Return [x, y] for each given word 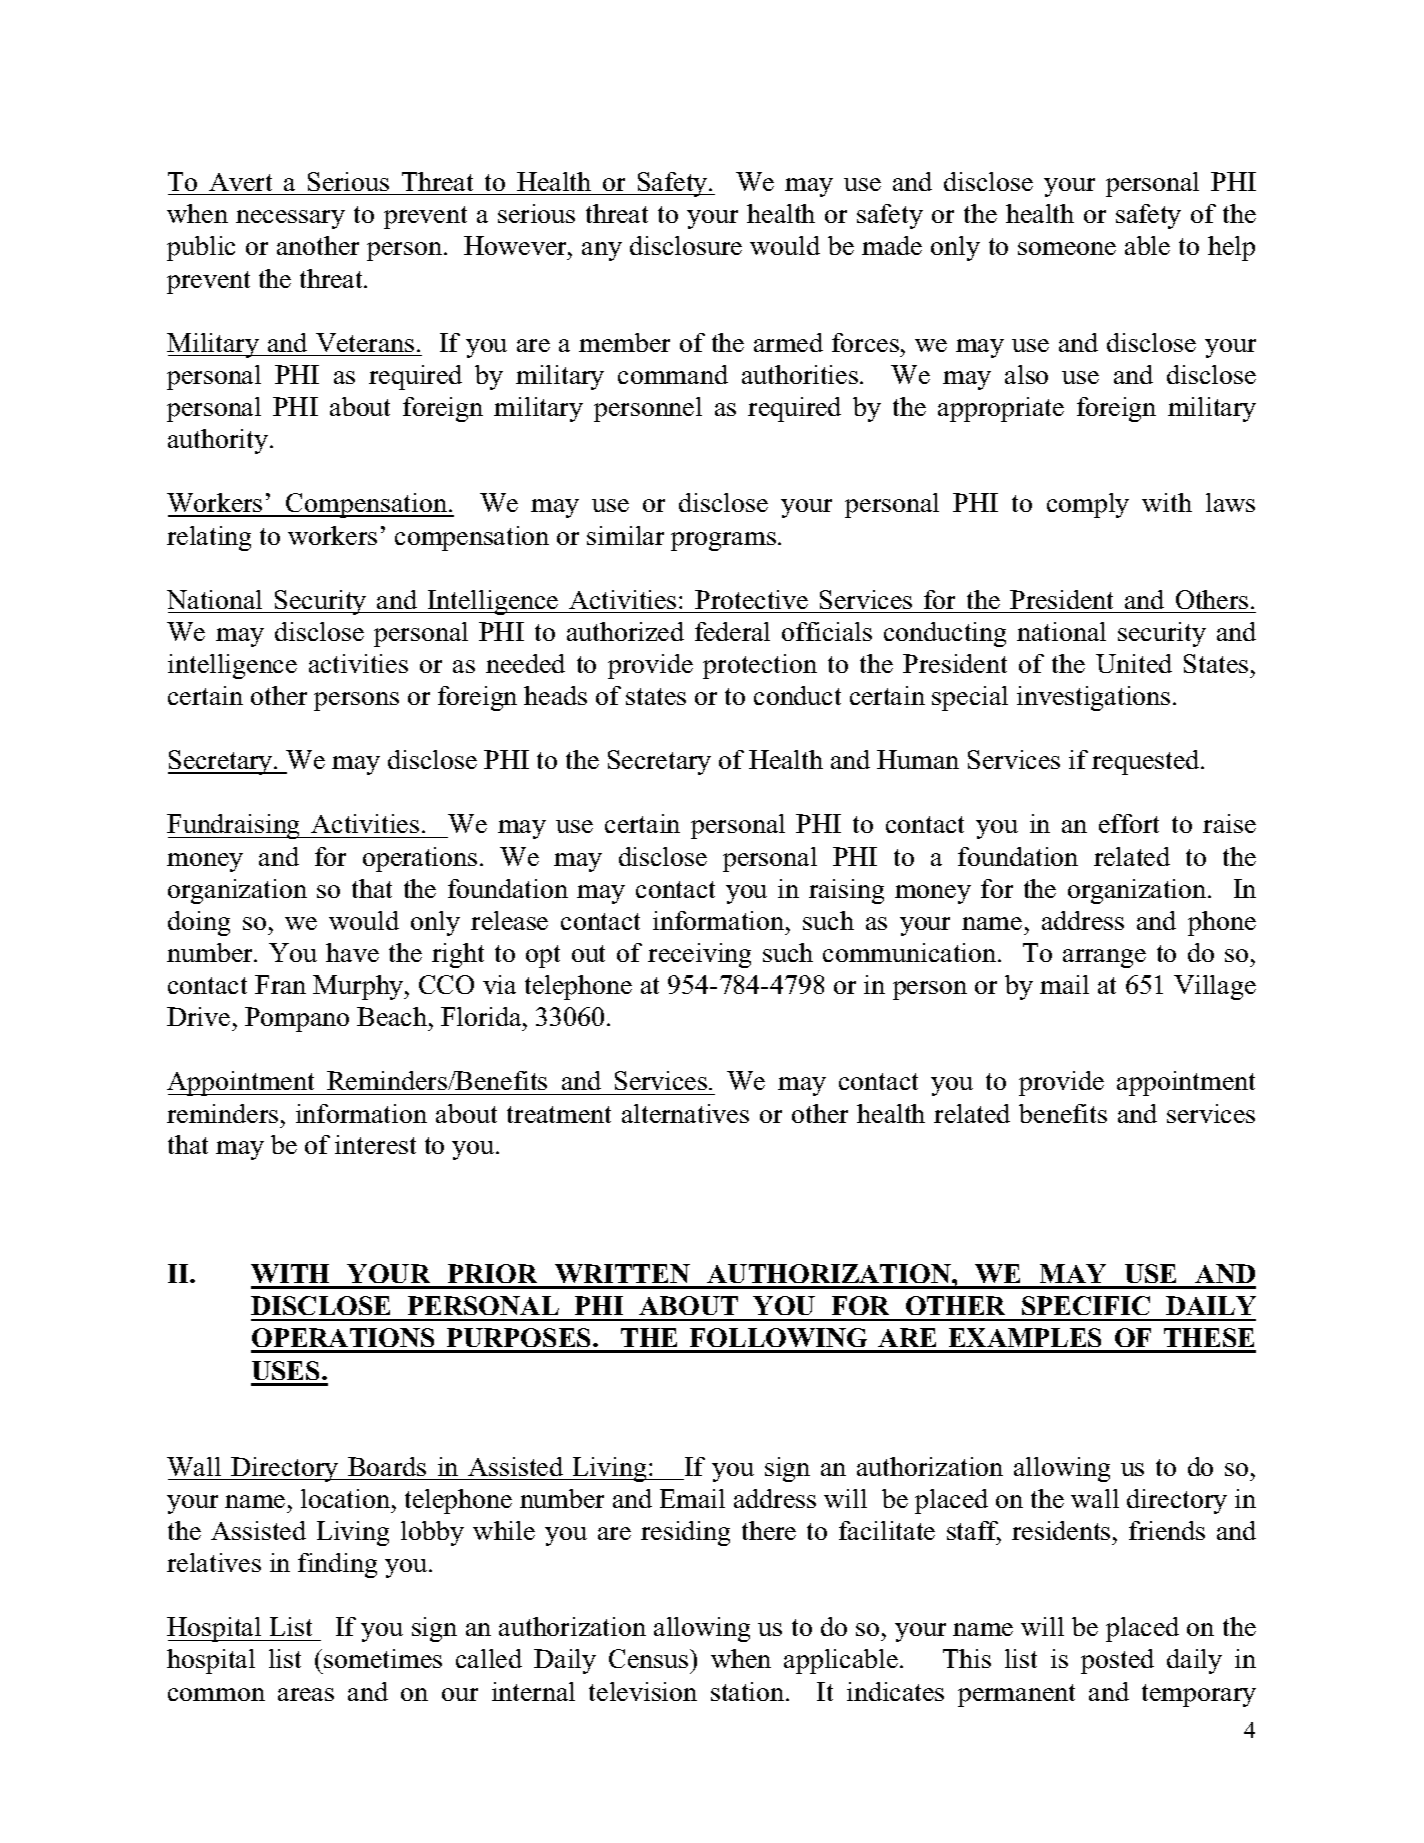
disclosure [686, 245]
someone [1067, 248]
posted [1117, 1661]
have [352, 952]
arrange [1104, 958]
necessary [290, 219]
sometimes [383, 1658]
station [749, 1691]
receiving [699, 955]
